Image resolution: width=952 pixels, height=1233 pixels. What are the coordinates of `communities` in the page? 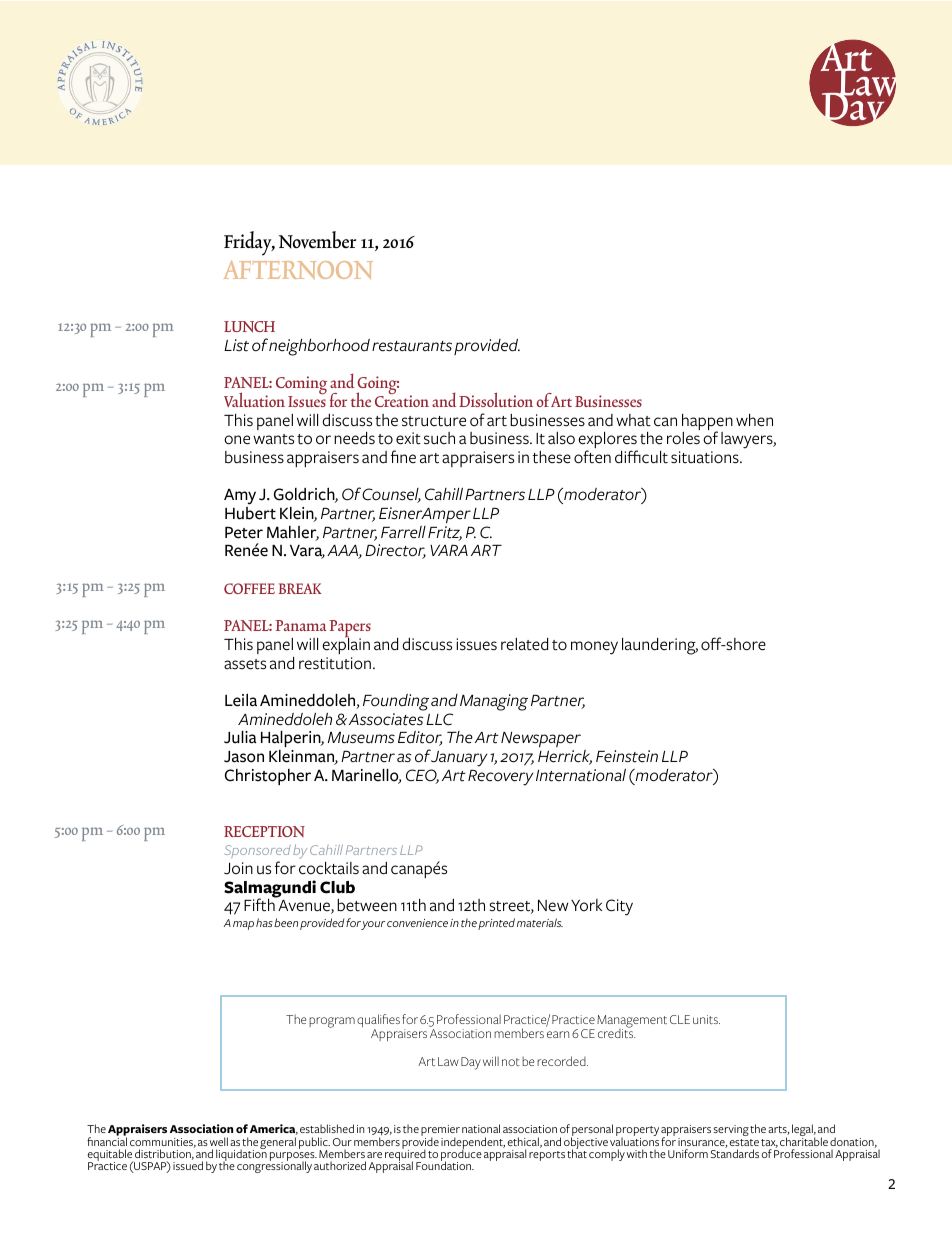 It's located at (163, 1143).
